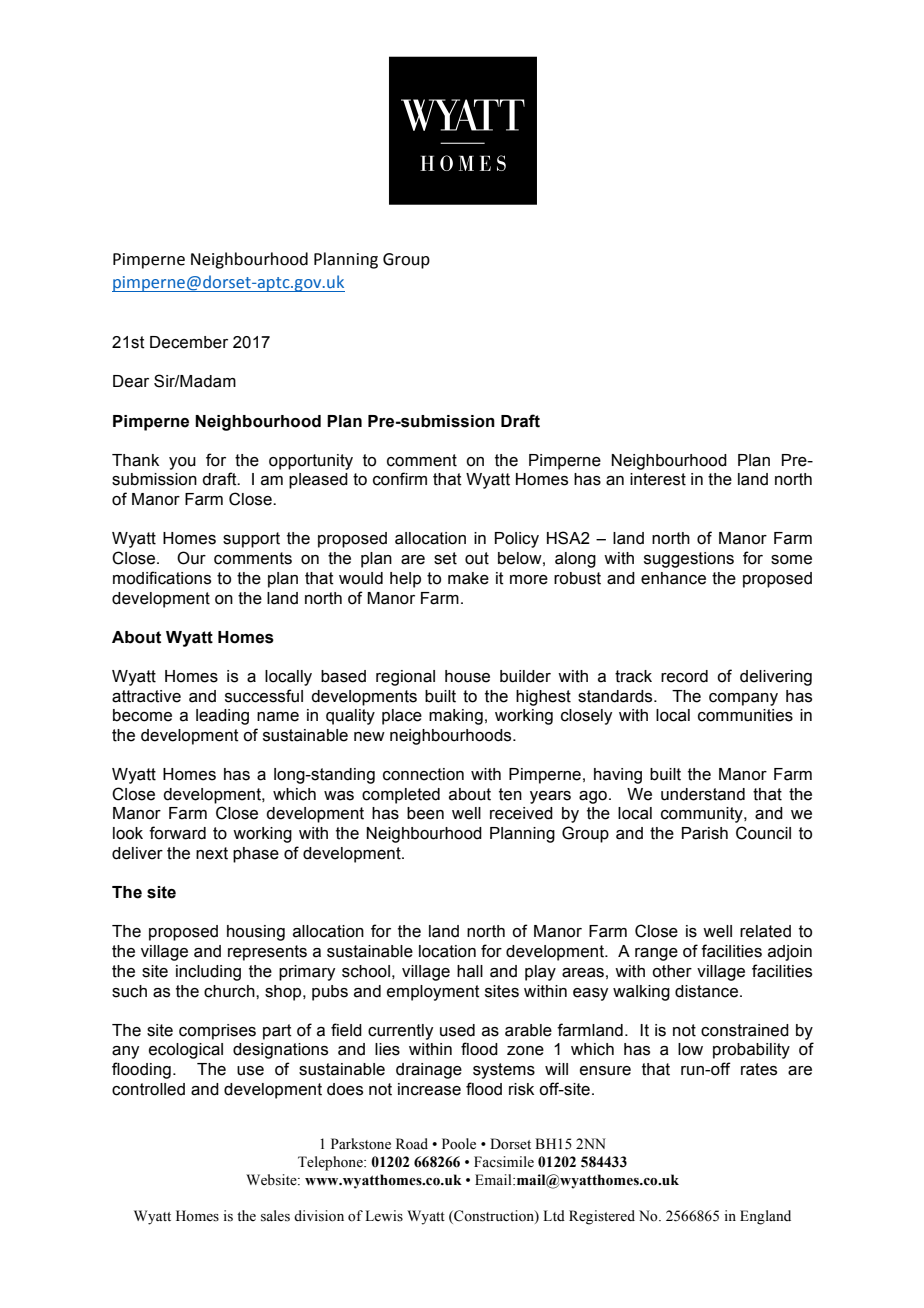 The width and height of the image is (924, 1308). I want to click on successful, so click(264, 696).
